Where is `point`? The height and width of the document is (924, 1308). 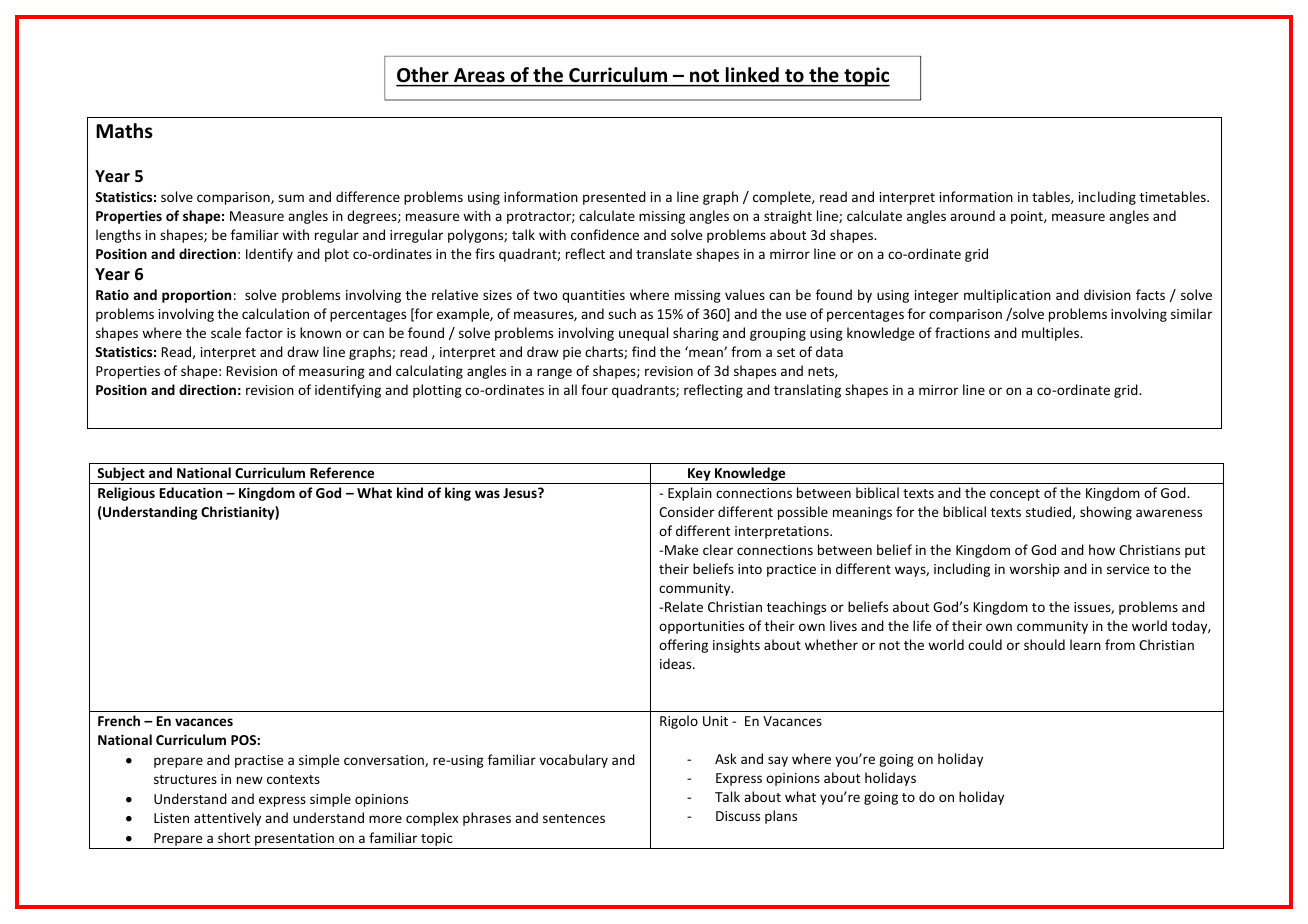 point is located at coordinates (1028, 217).
